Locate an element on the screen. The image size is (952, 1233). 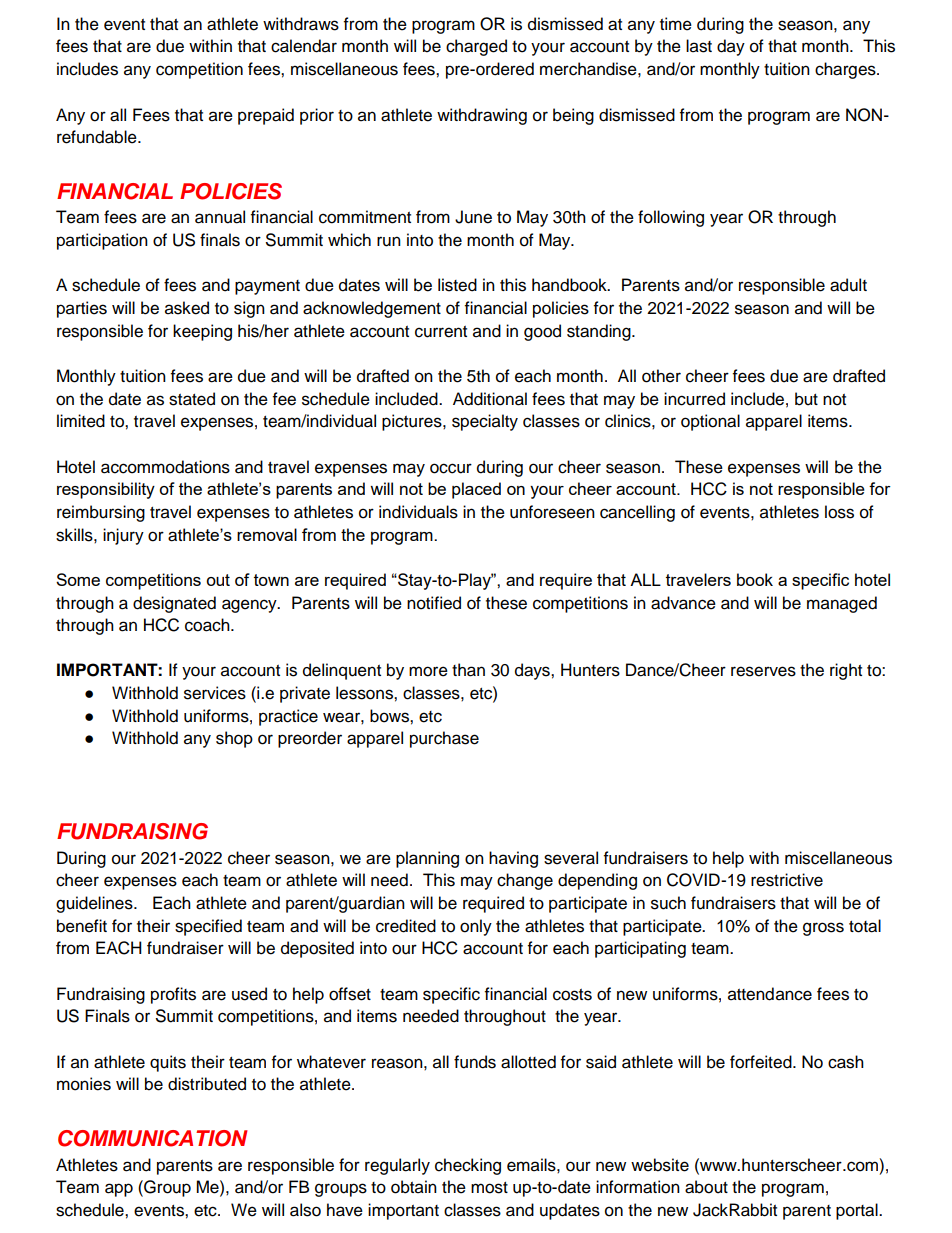
charged is located at coordinates (476, 47).
